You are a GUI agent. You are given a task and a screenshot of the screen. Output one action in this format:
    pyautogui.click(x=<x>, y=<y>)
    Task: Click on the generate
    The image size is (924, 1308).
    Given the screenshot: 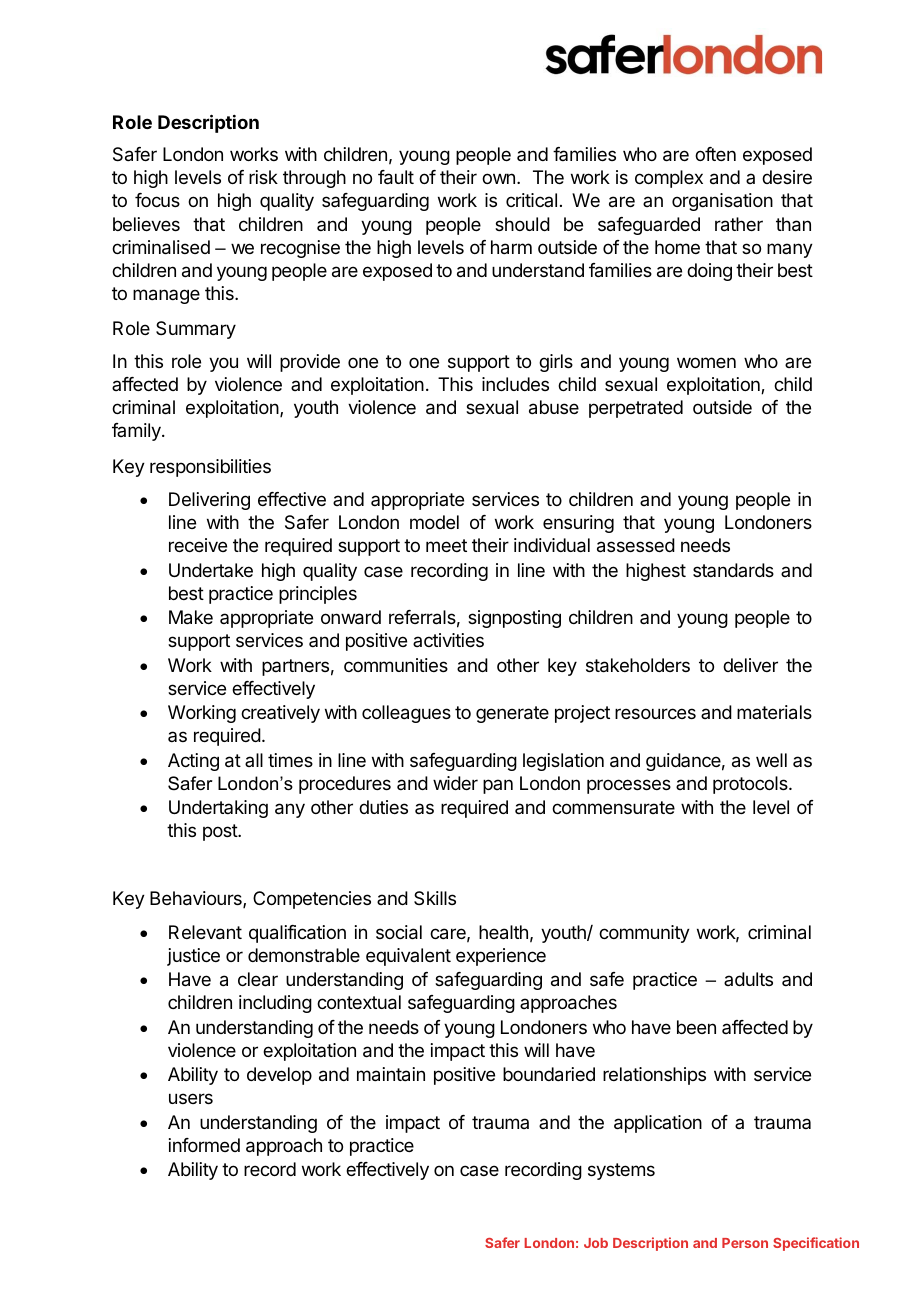 What is the action you would take?
    pyautogui.click(x=512, y=714)
